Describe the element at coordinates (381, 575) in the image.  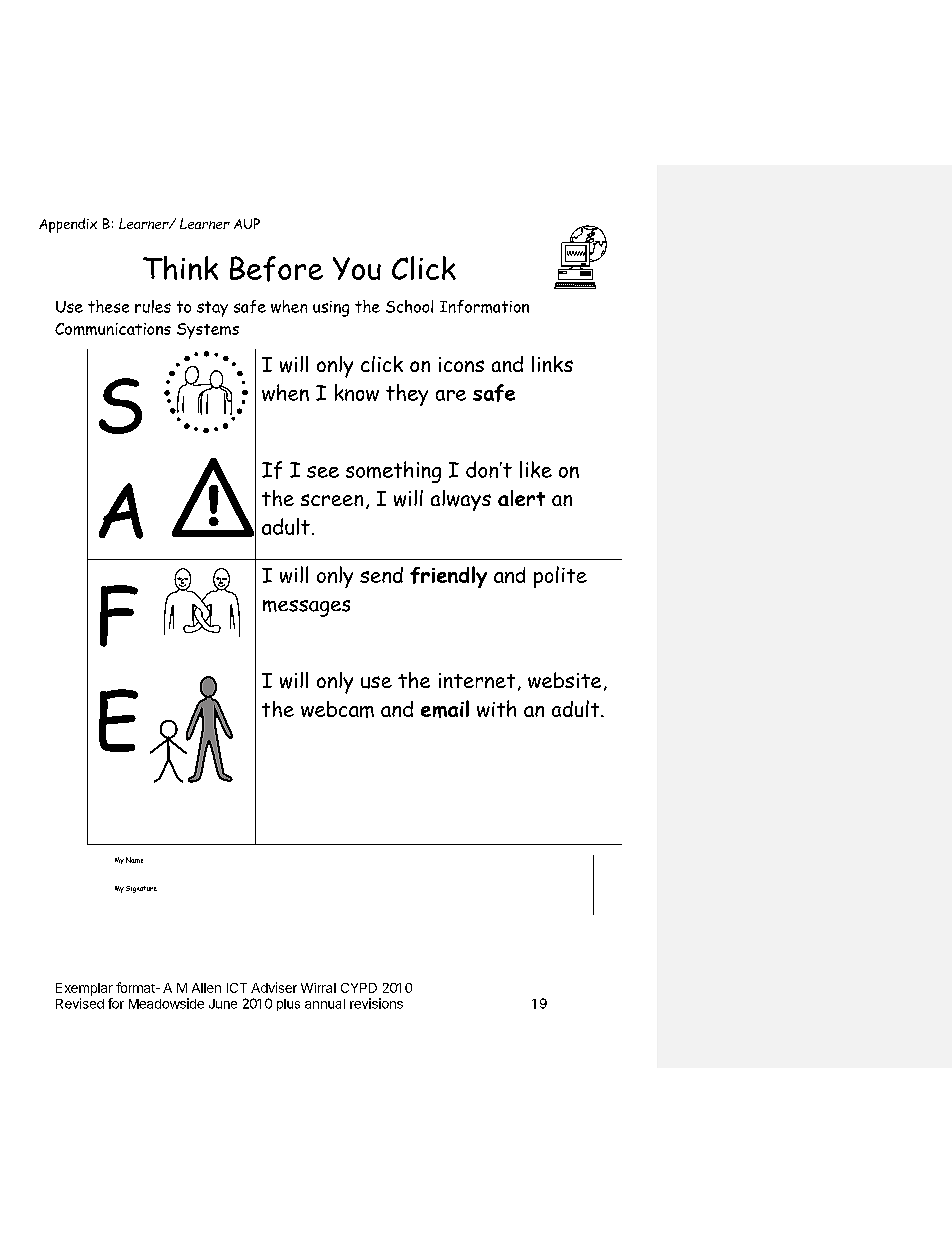
I see `send` at that location.
